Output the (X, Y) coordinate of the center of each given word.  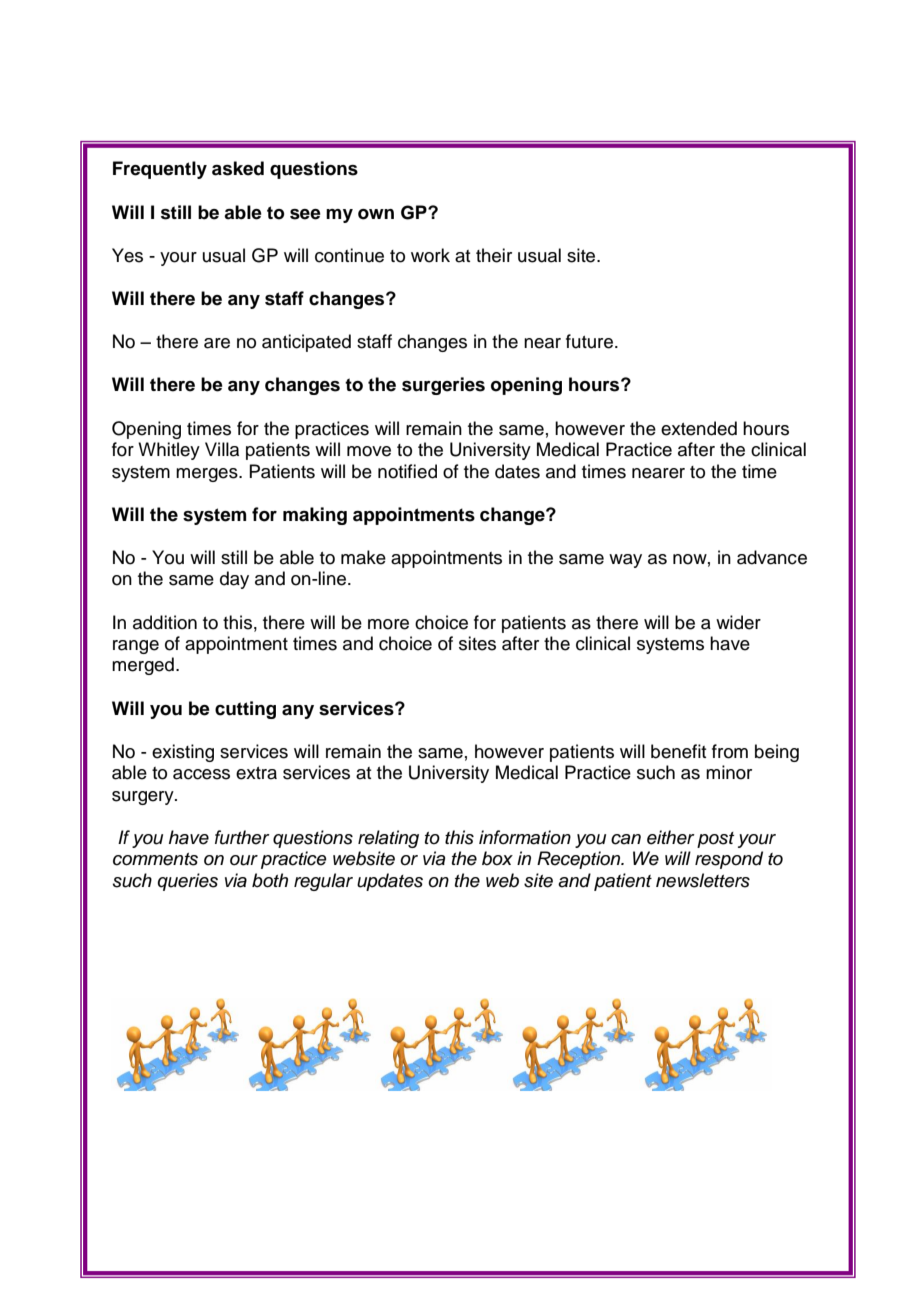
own (376, 214)
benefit (678, 751)
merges (208, 475)
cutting (245, 710)
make (363, 557)
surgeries (443, 386)
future (589, 341)
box (497, 858)
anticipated (306, 343)
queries (187, 882)
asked (238, 168)
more (388, 624)
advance (772, 557)
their (494, 255)
